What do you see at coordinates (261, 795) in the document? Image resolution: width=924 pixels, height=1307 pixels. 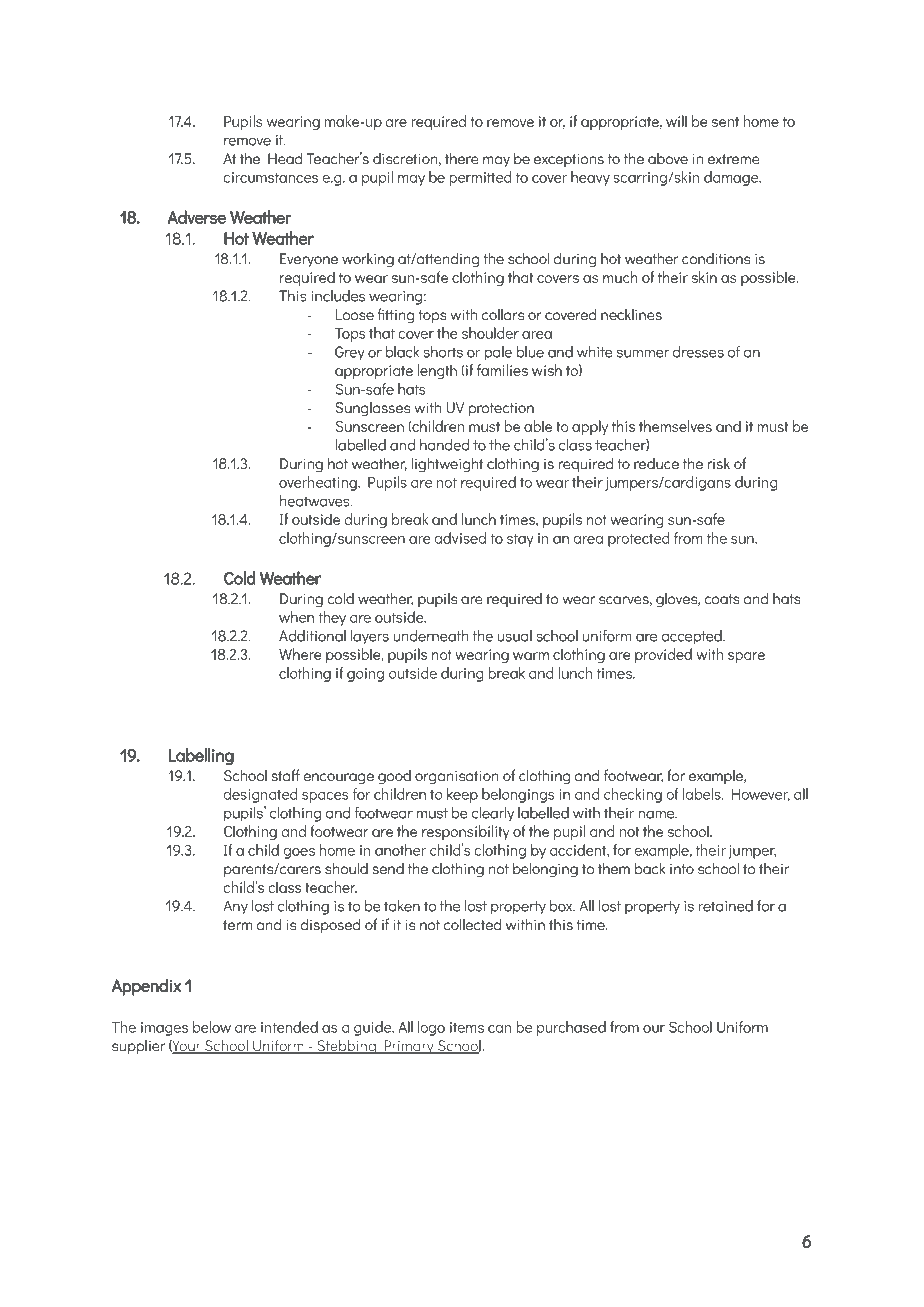 I see `designated` at bounding box center [261, 795].
